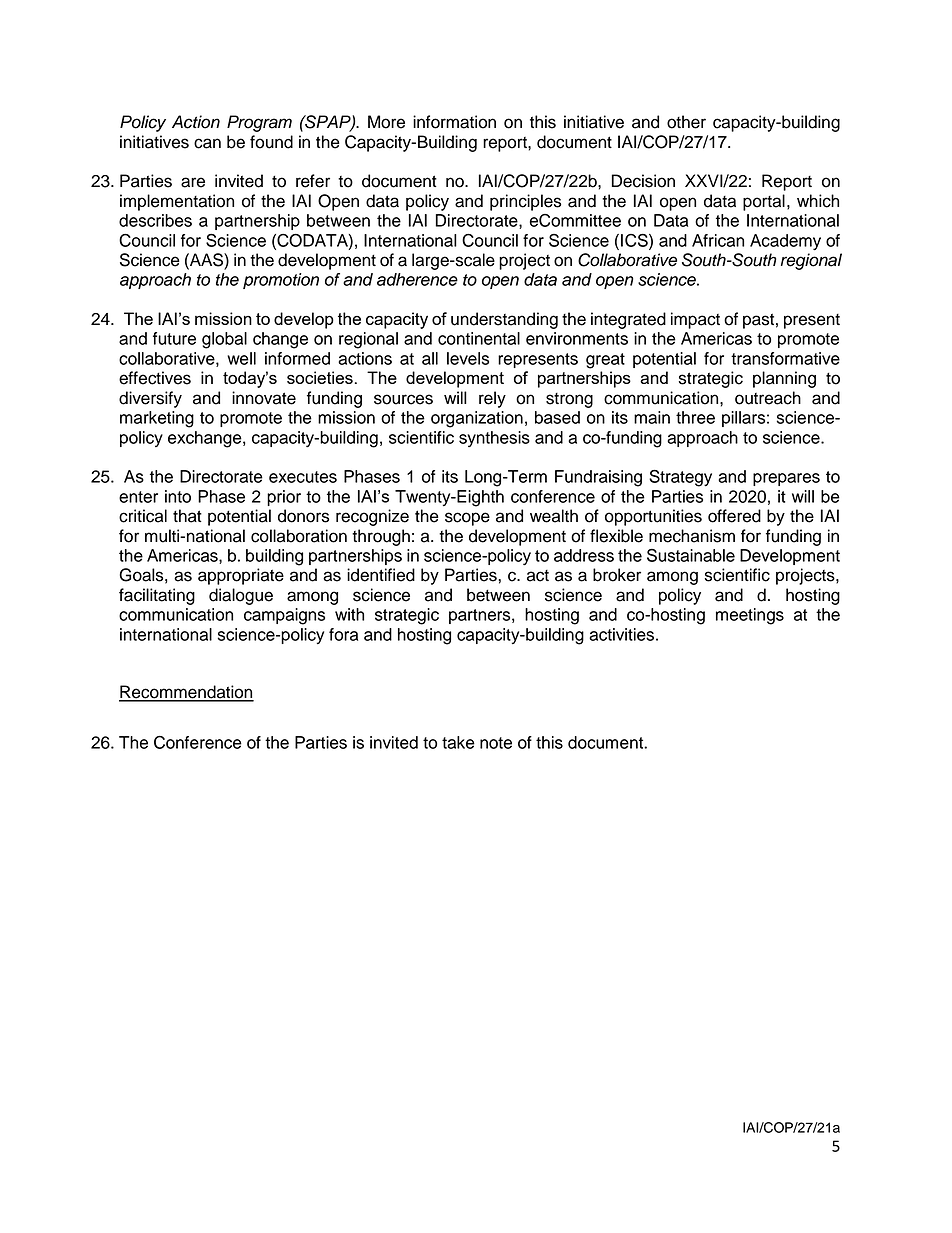 The image size is (952, 1233). What do you see at coordinates (224, 340) in the screenshot?
I see `global` at bounding box center [224, 340].
